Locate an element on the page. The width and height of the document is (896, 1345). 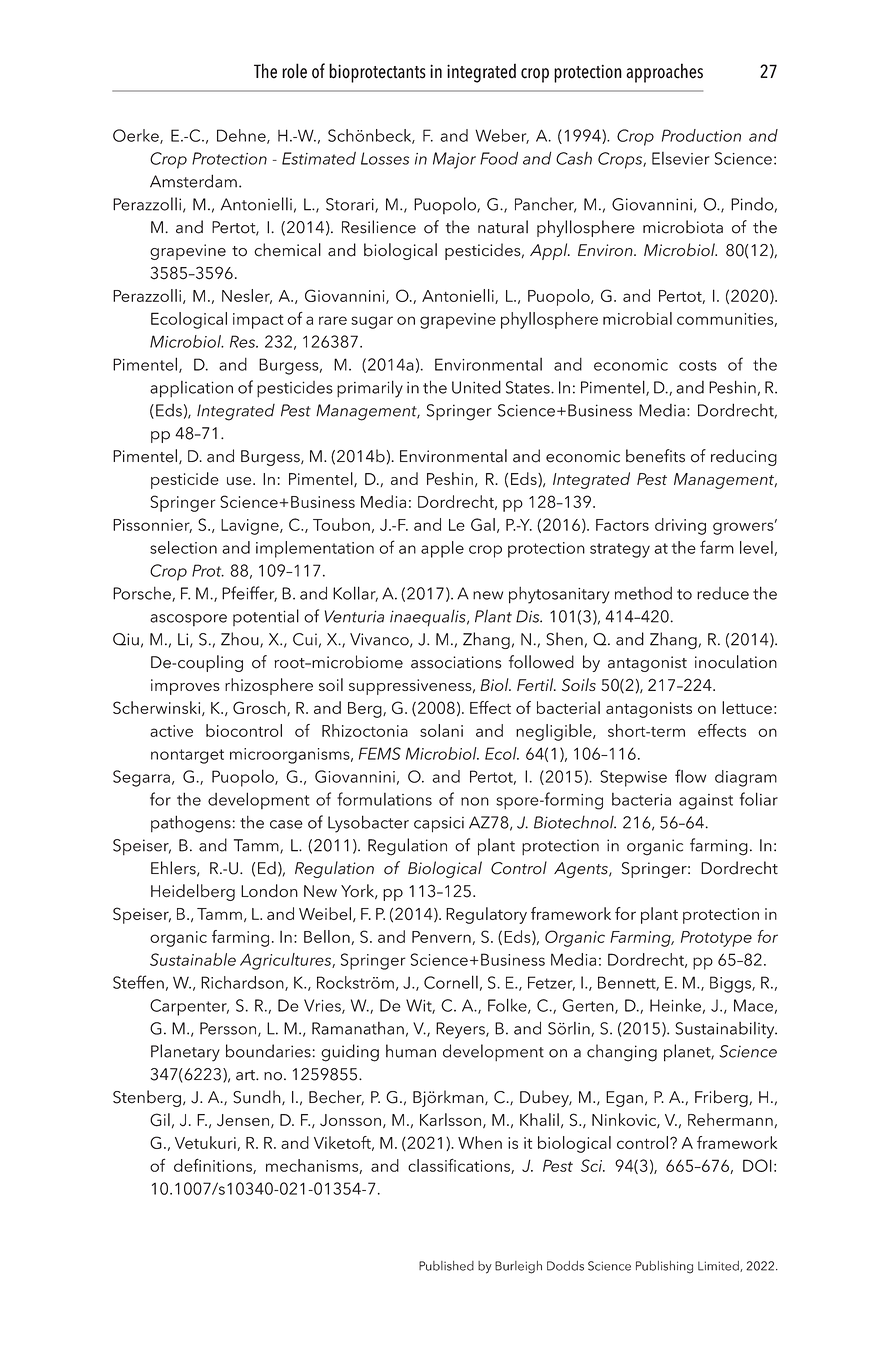
Amsterdam is located at coordinates (193, 181).
